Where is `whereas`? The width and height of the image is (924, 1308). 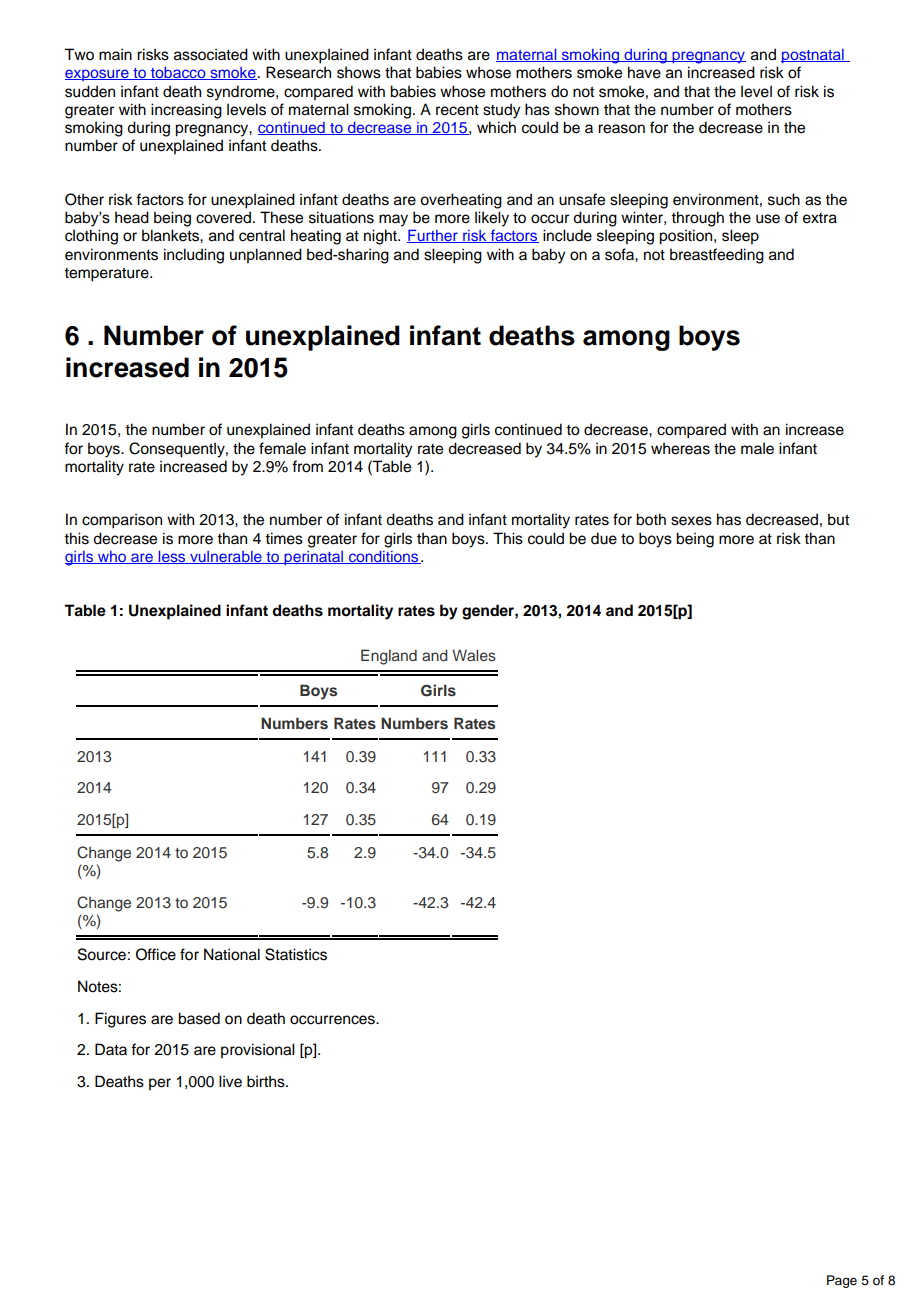 whereas is located at coordinates (680, 448).
